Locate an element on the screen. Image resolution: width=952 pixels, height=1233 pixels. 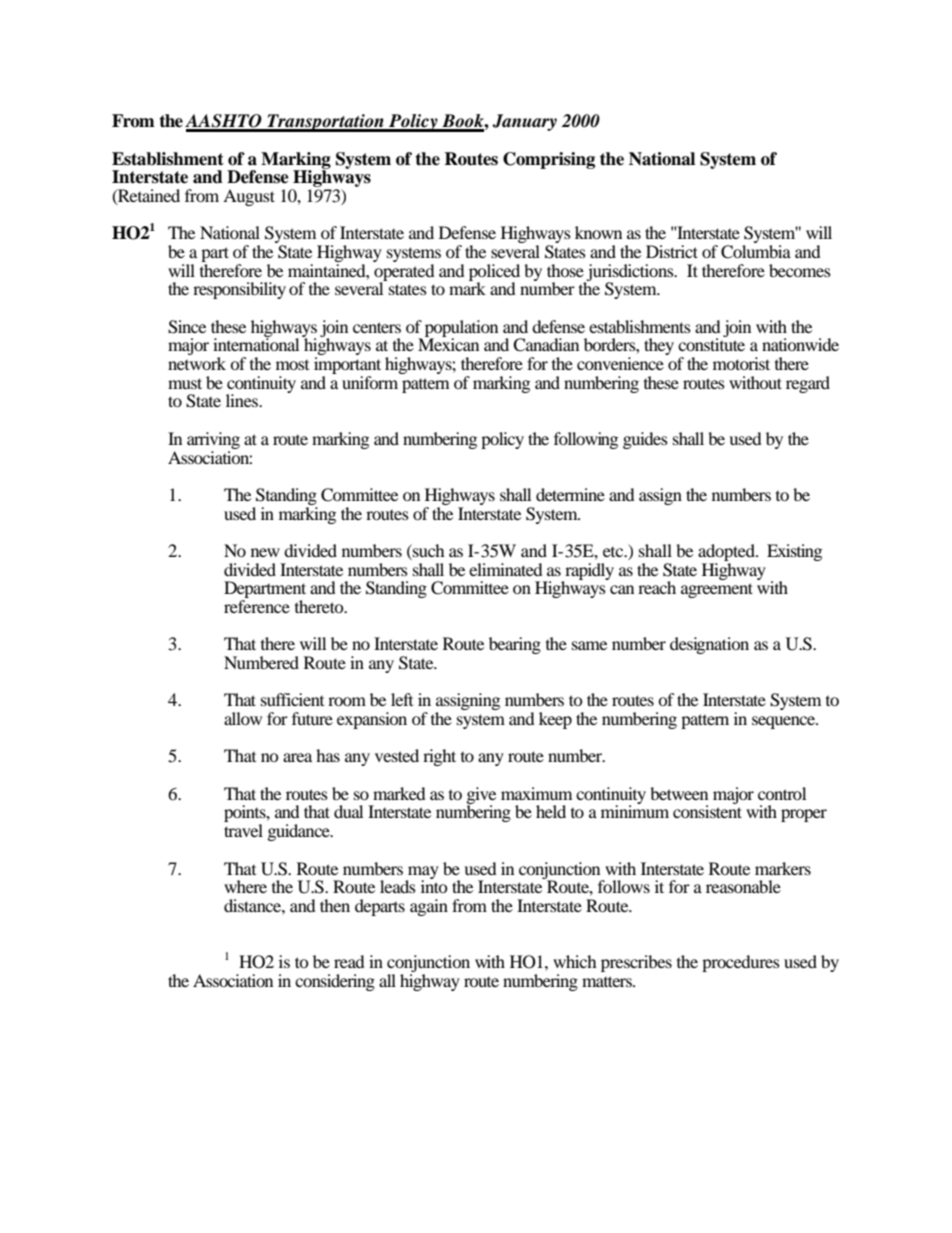
January is located at coordinates (524, 122).
